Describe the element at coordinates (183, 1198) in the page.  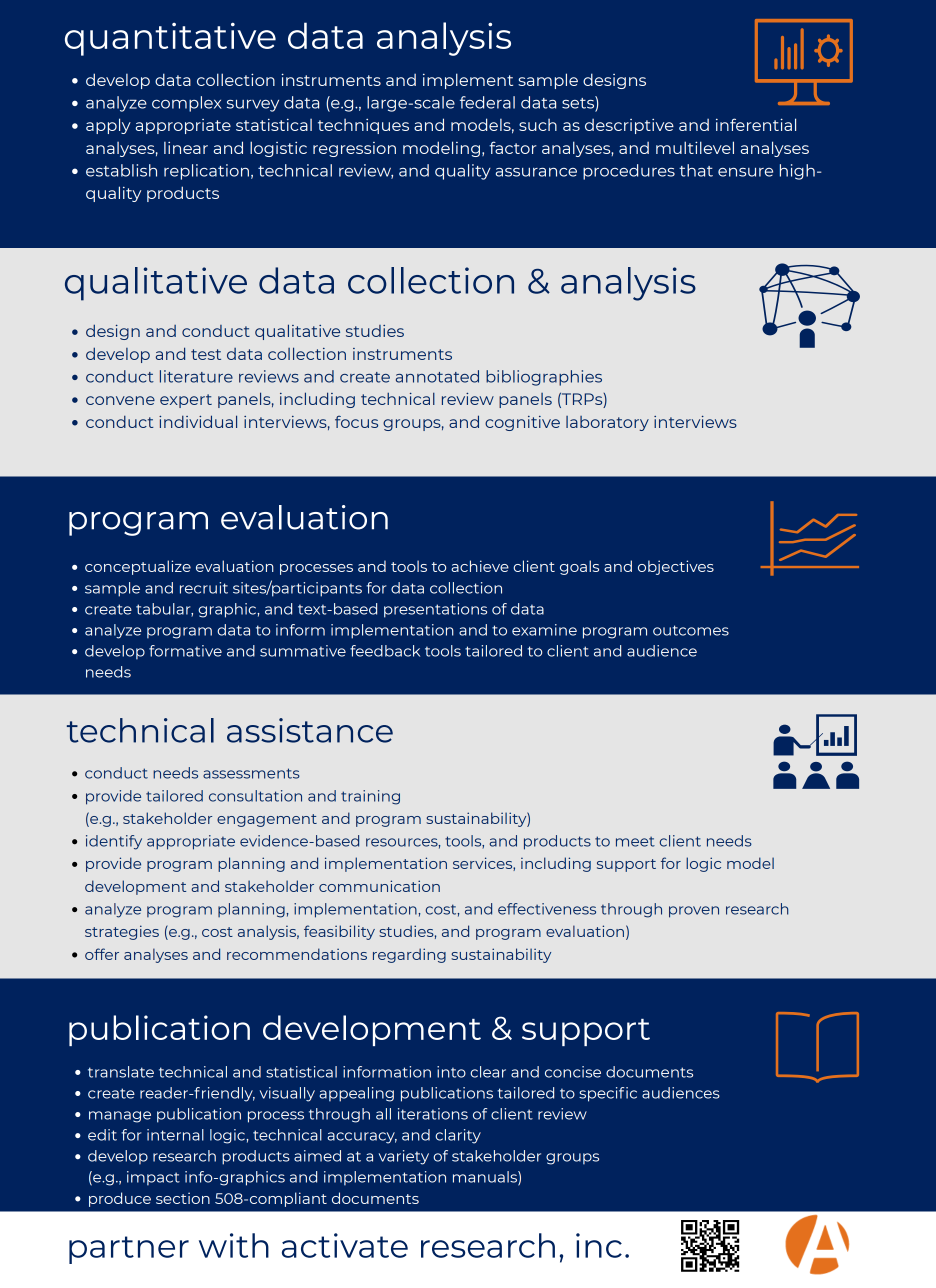
I see `section` at that location.
